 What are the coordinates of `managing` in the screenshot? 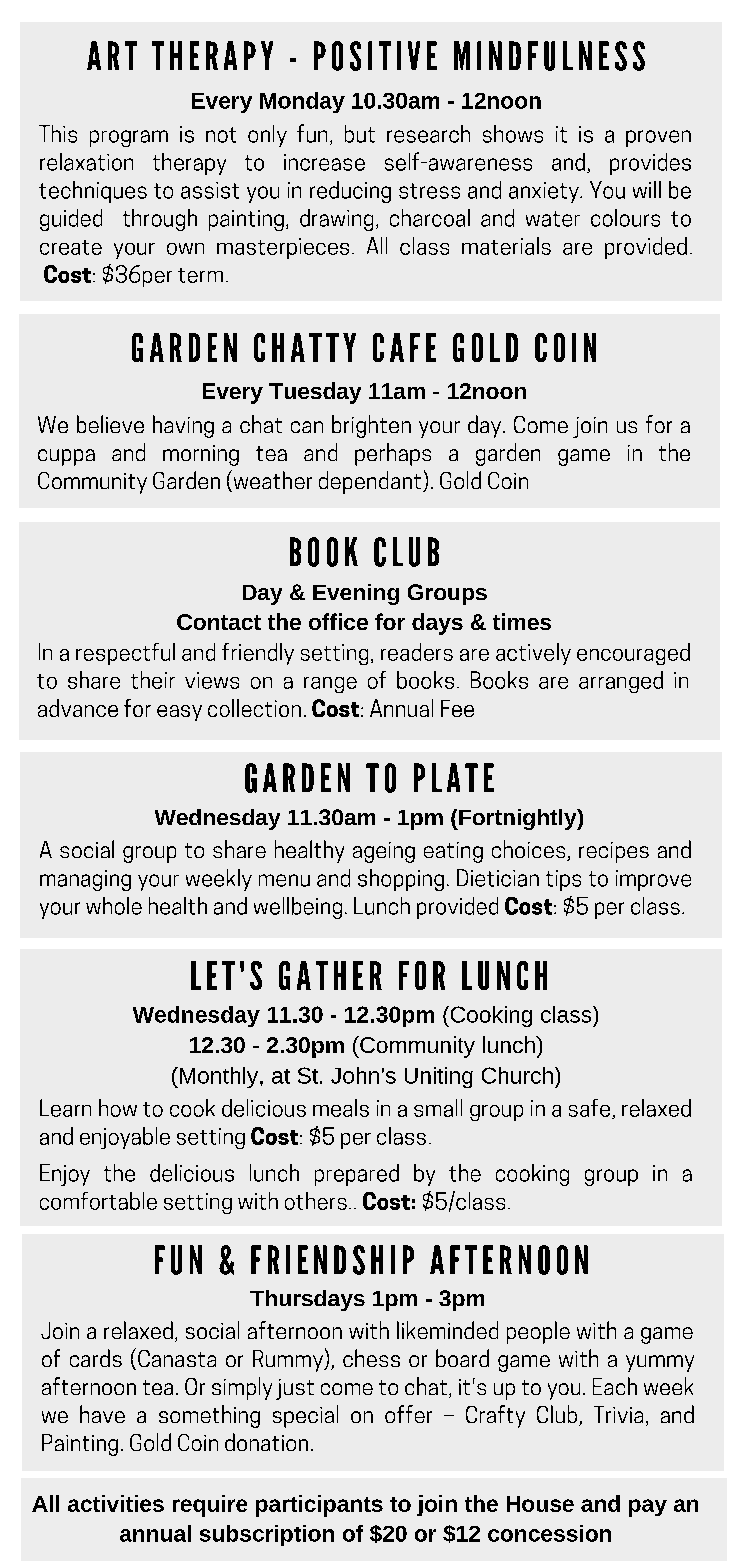 It's located at (85, 880).
